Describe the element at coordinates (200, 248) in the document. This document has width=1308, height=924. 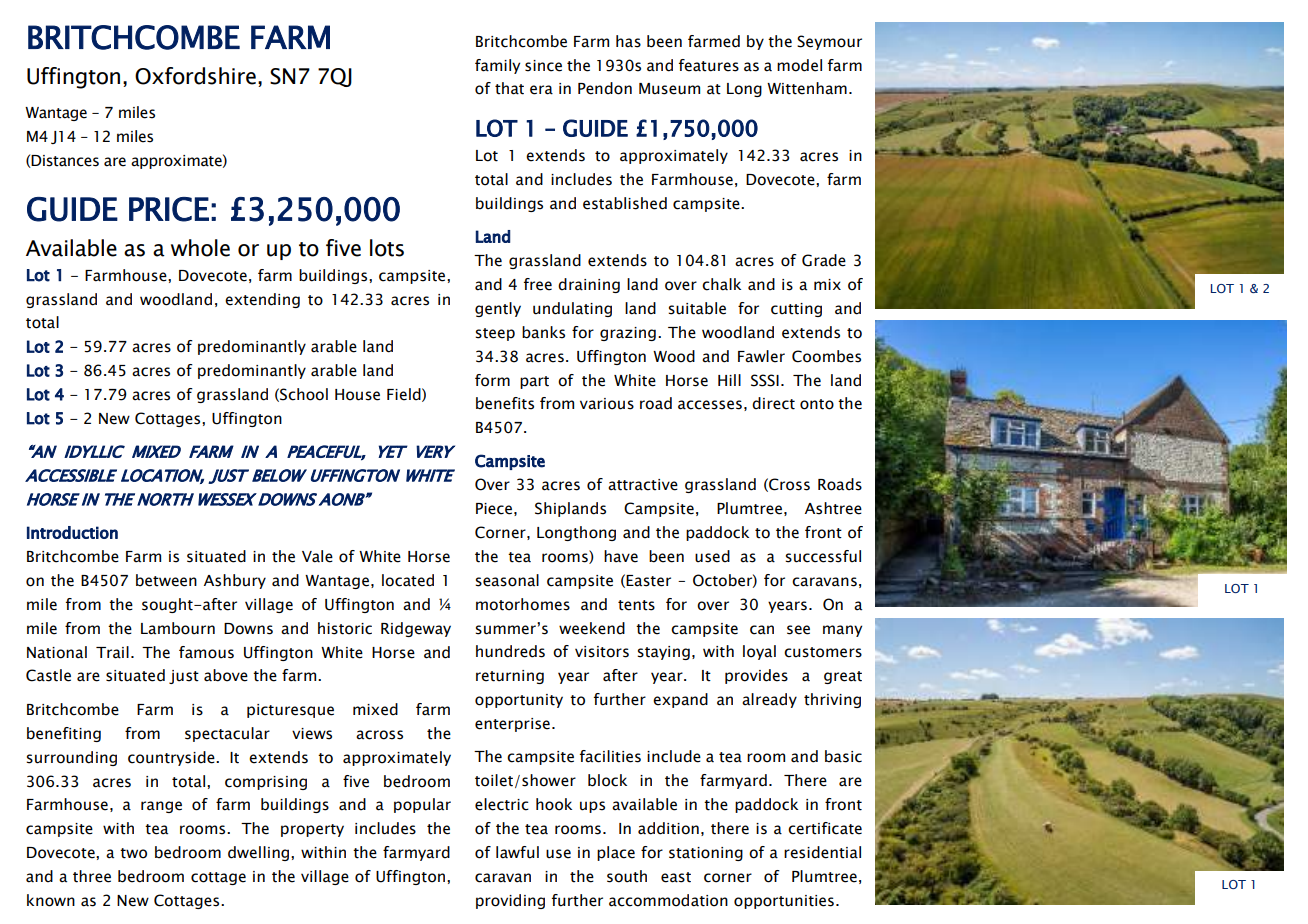
I see `whole` at that location.
